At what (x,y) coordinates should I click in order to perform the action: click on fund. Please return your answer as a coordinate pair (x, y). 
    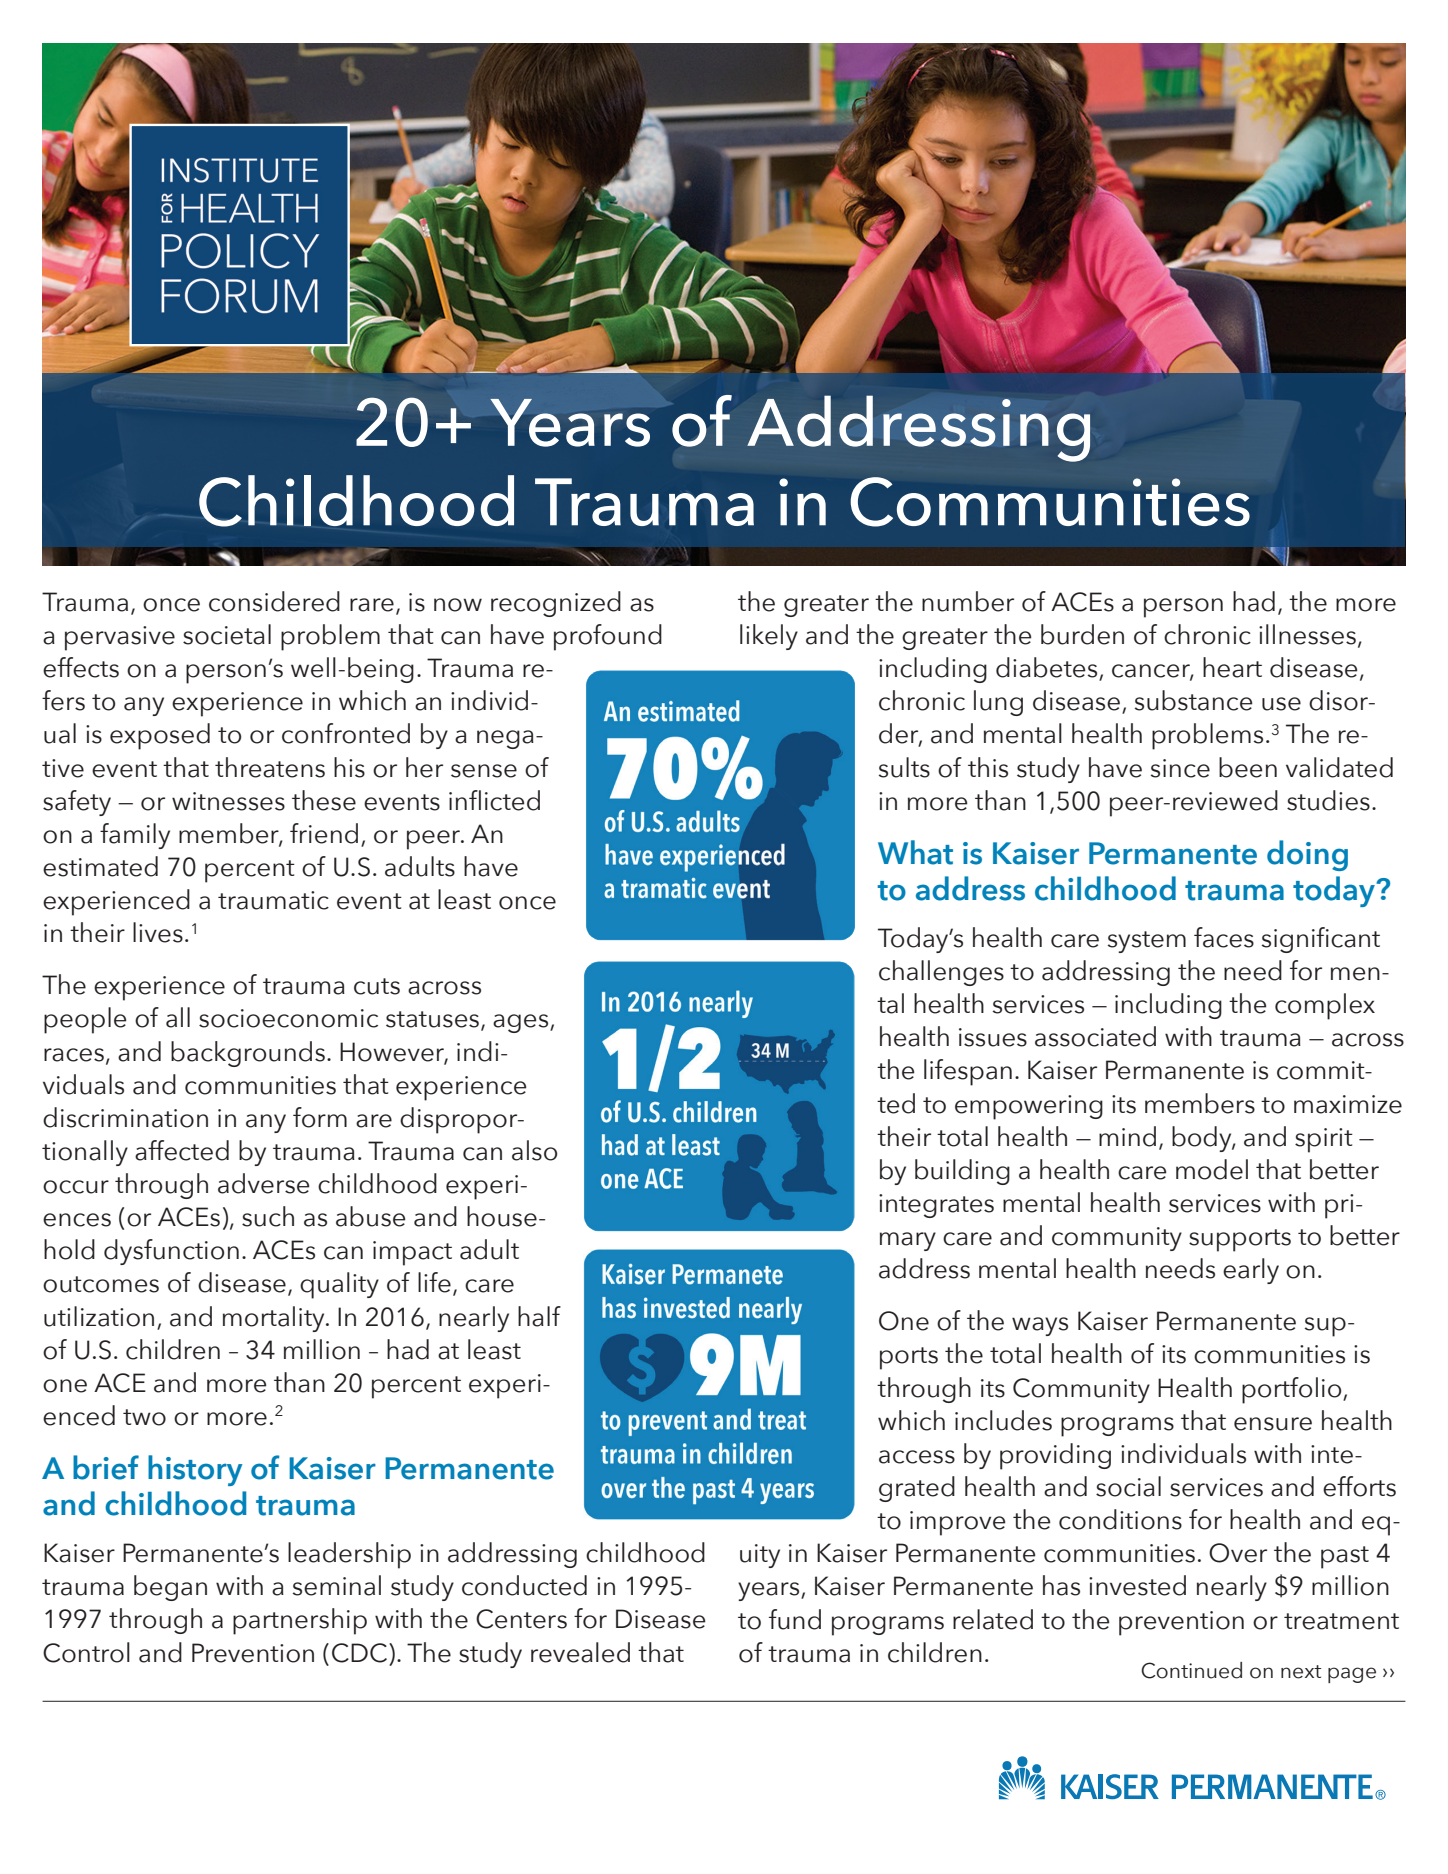
    Looking at the image, I should click on (795, 1619).
